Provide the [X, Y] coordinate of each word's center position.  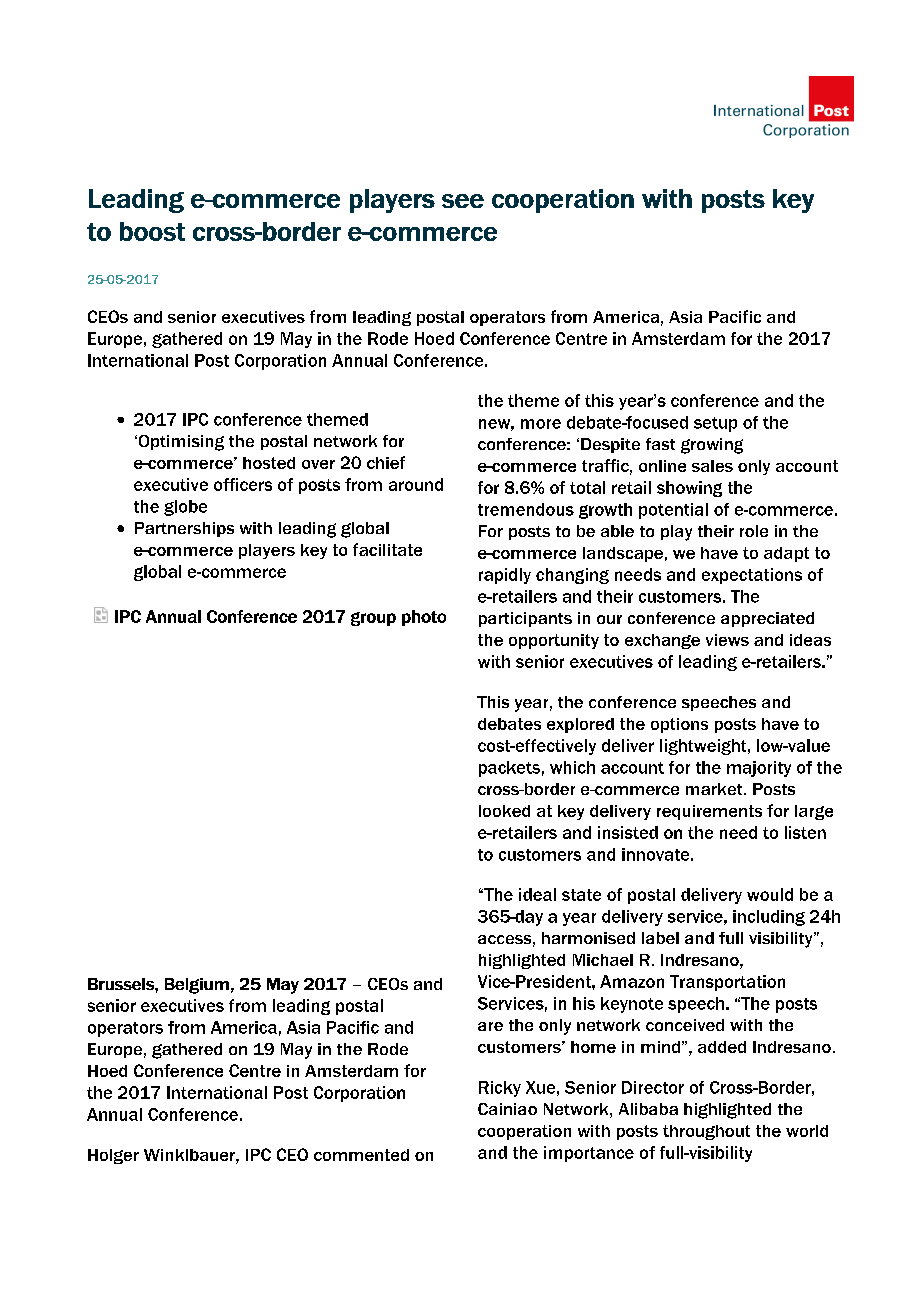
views [727, 640]
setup [715, 424]
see [463, 201]
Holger [113, 1156]
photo [424, 618]
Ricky [500, 1089]
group [373, 619]
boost [152, 231]
